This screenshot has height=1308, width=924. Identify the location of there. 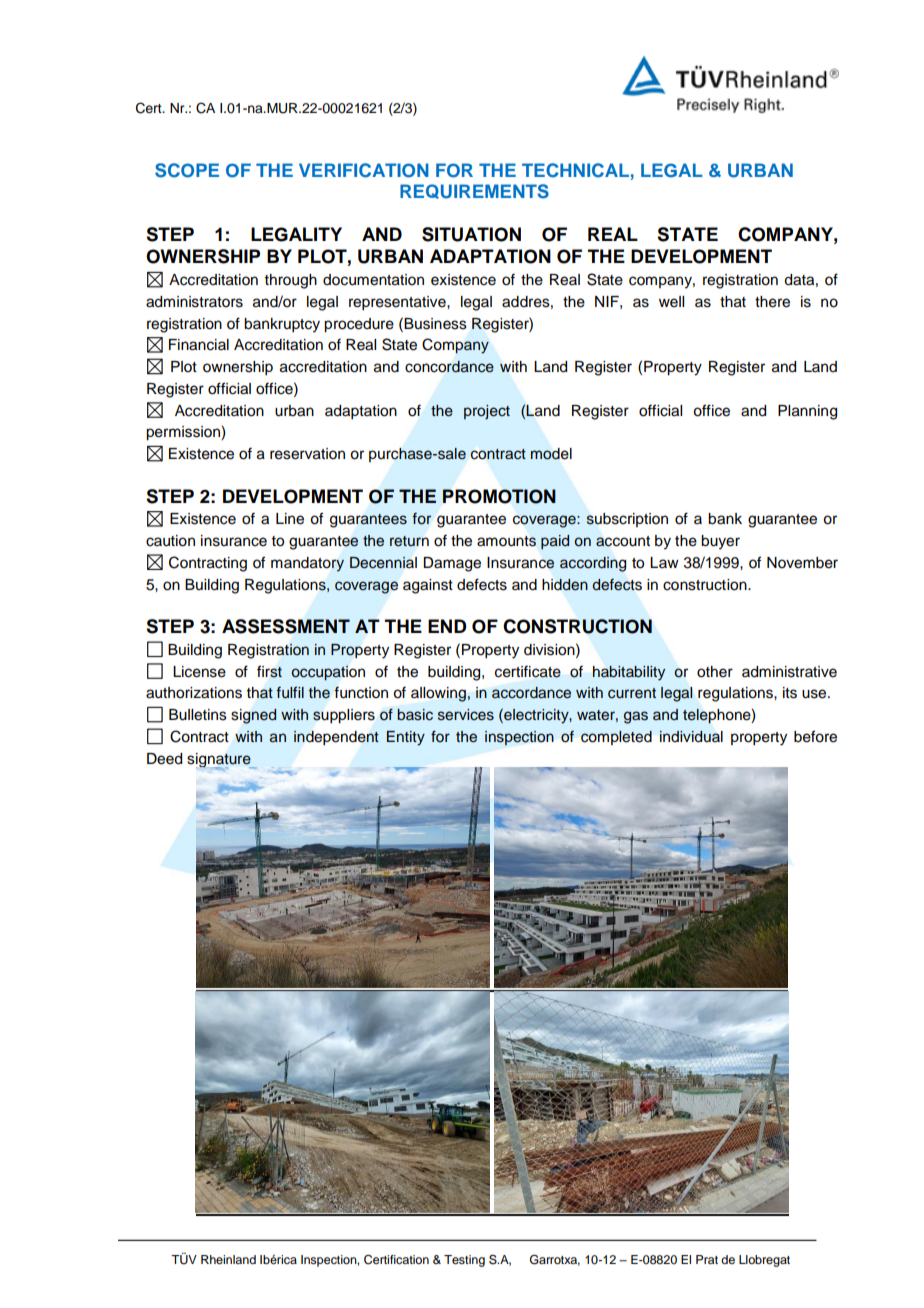
(772, 302).
